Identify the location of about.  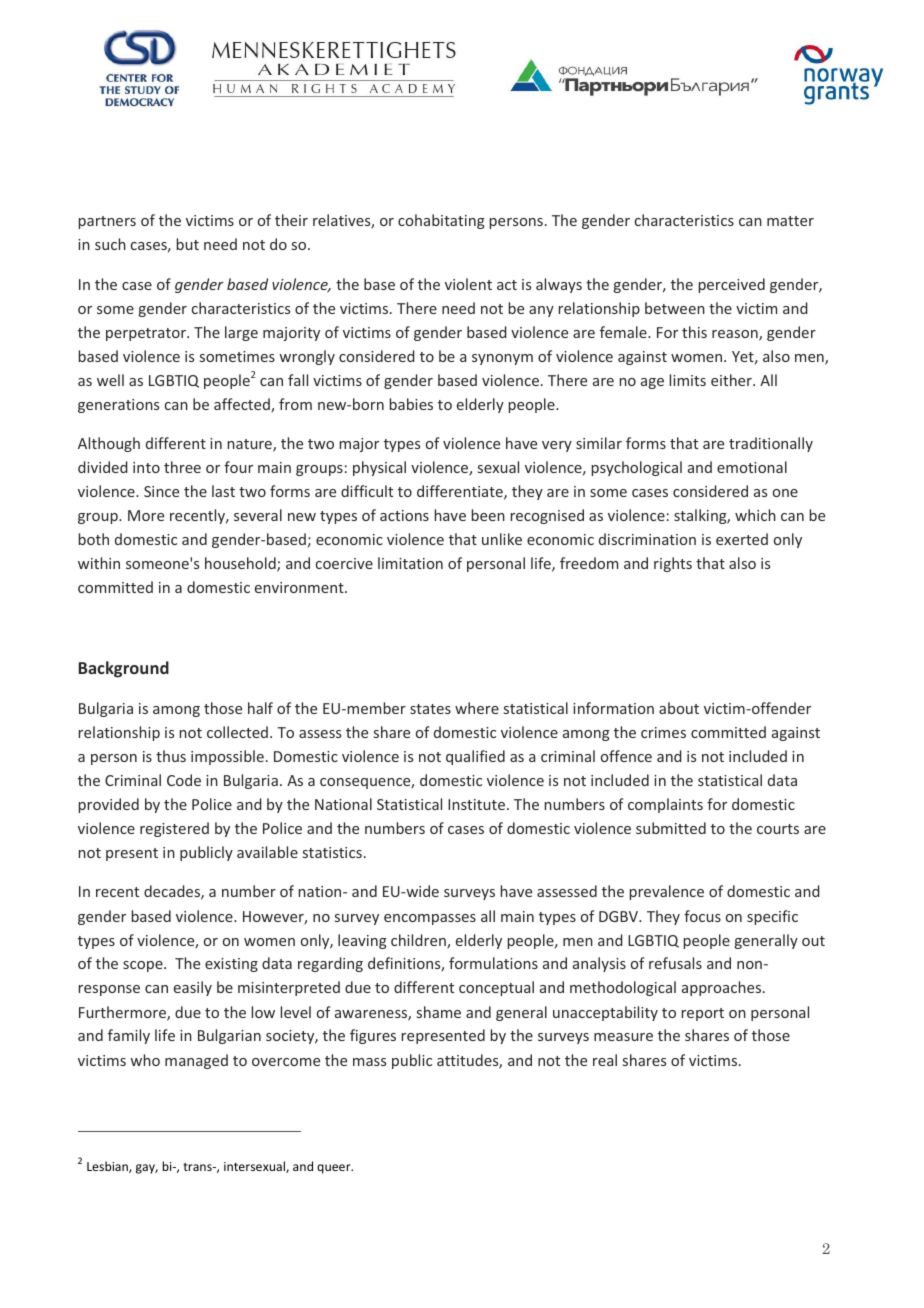
(679, 708).
